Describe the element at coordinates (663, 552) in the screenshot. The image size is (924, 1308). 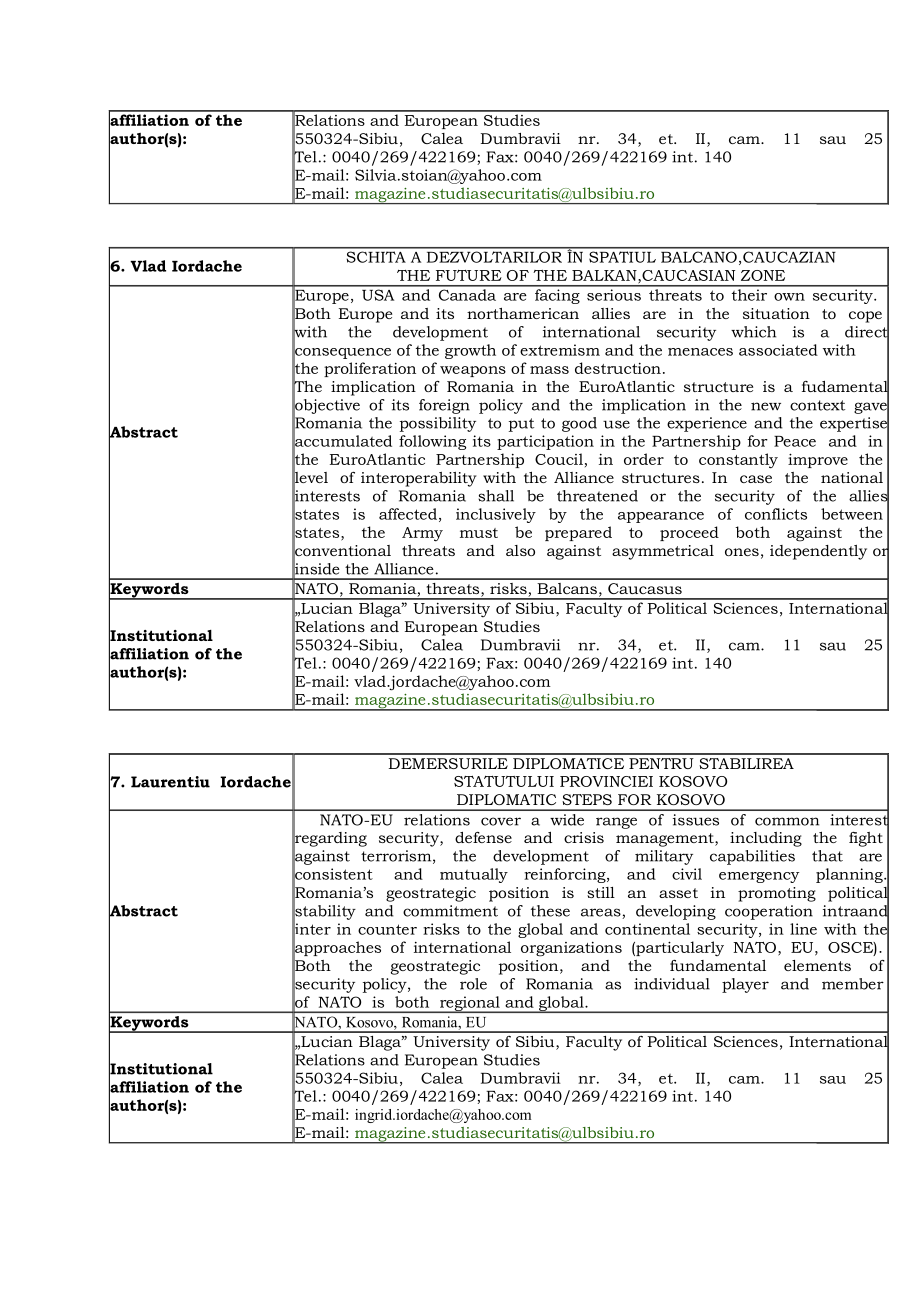
I see `asymmetrical` at that location.
